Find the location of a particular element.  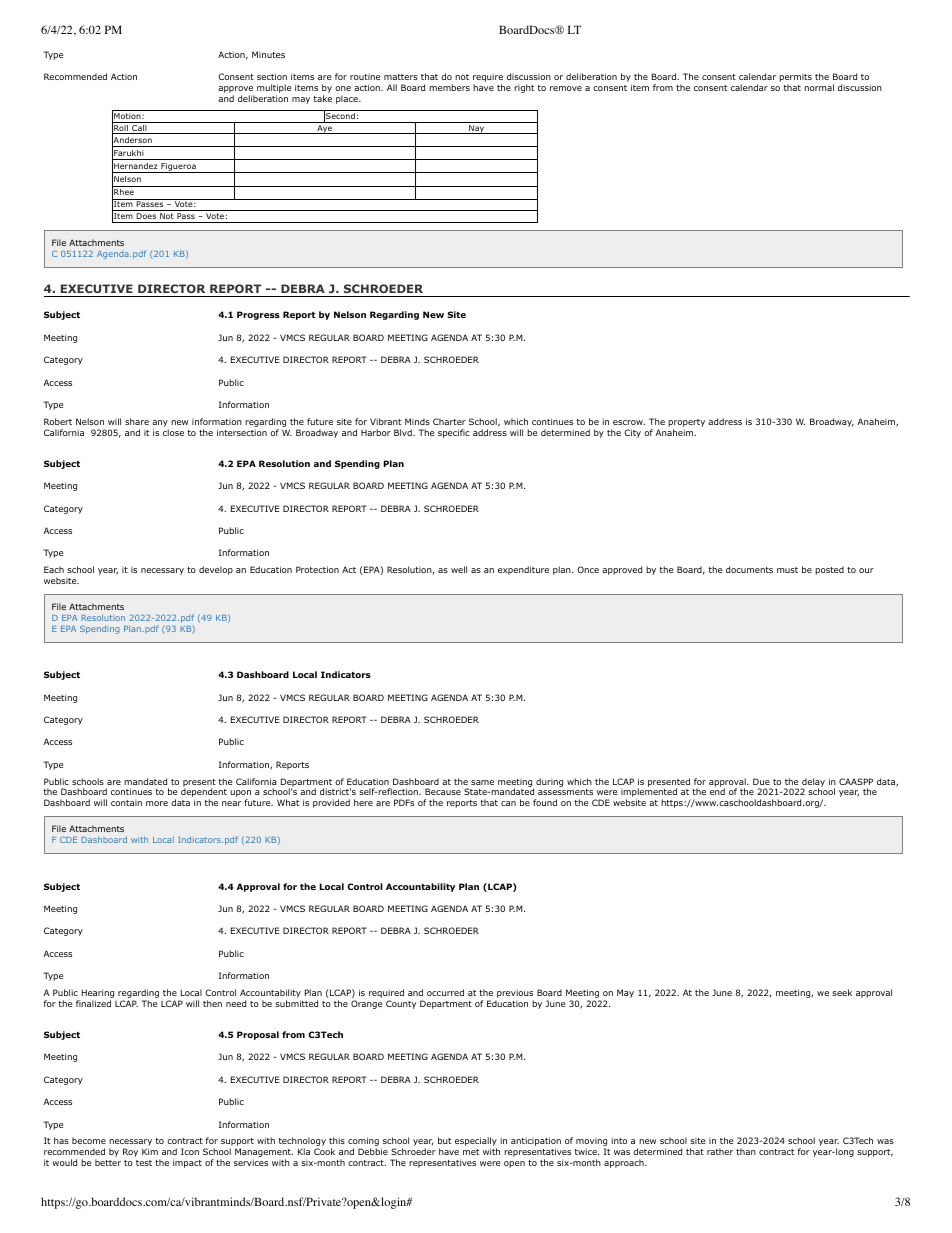

Kim is located at coordinates (150, 1151).
